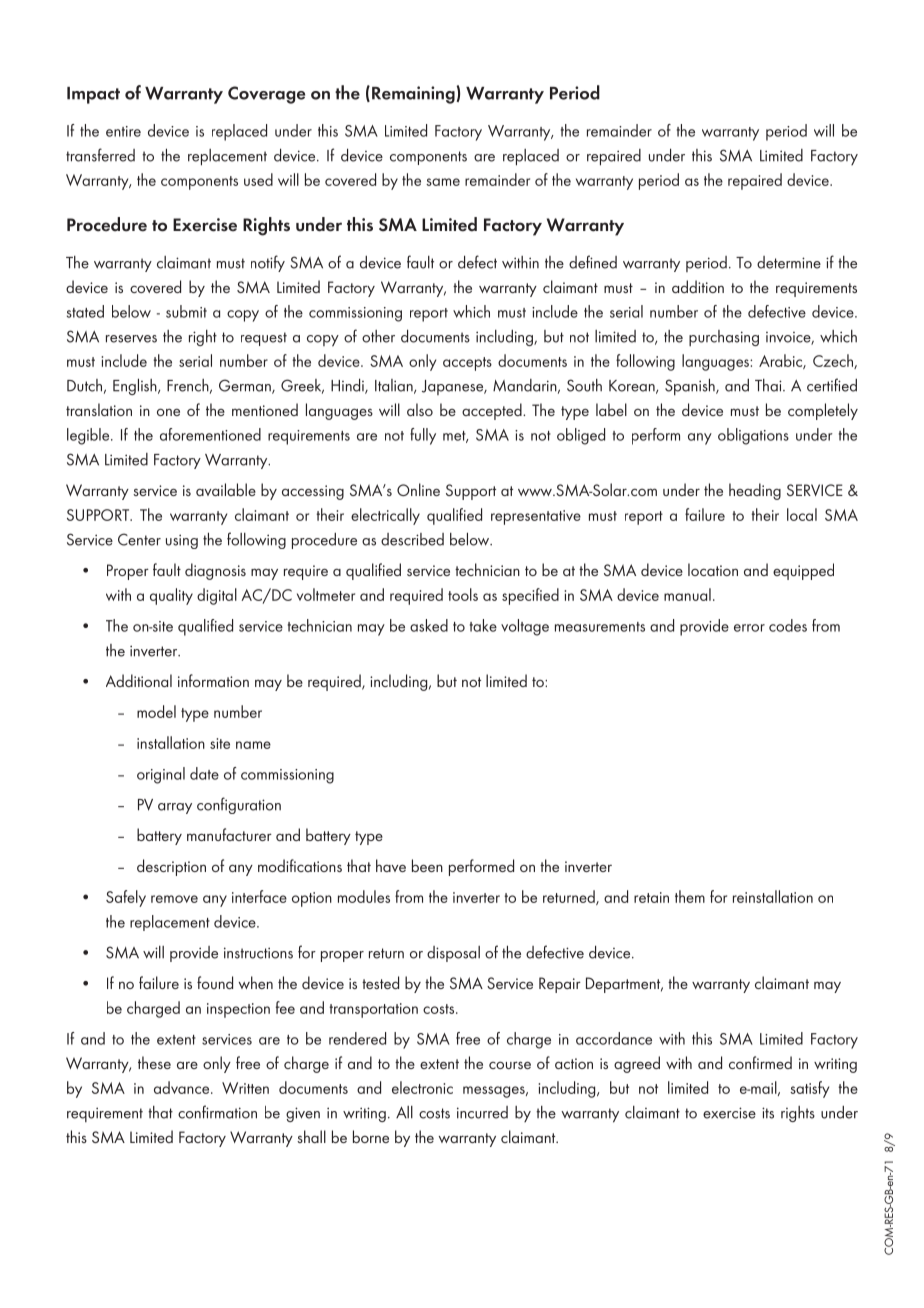 The width and height of the image is (924, 1308). Describe the element at coordinates (183, 1087) in the image. I see `advance` at that location.
